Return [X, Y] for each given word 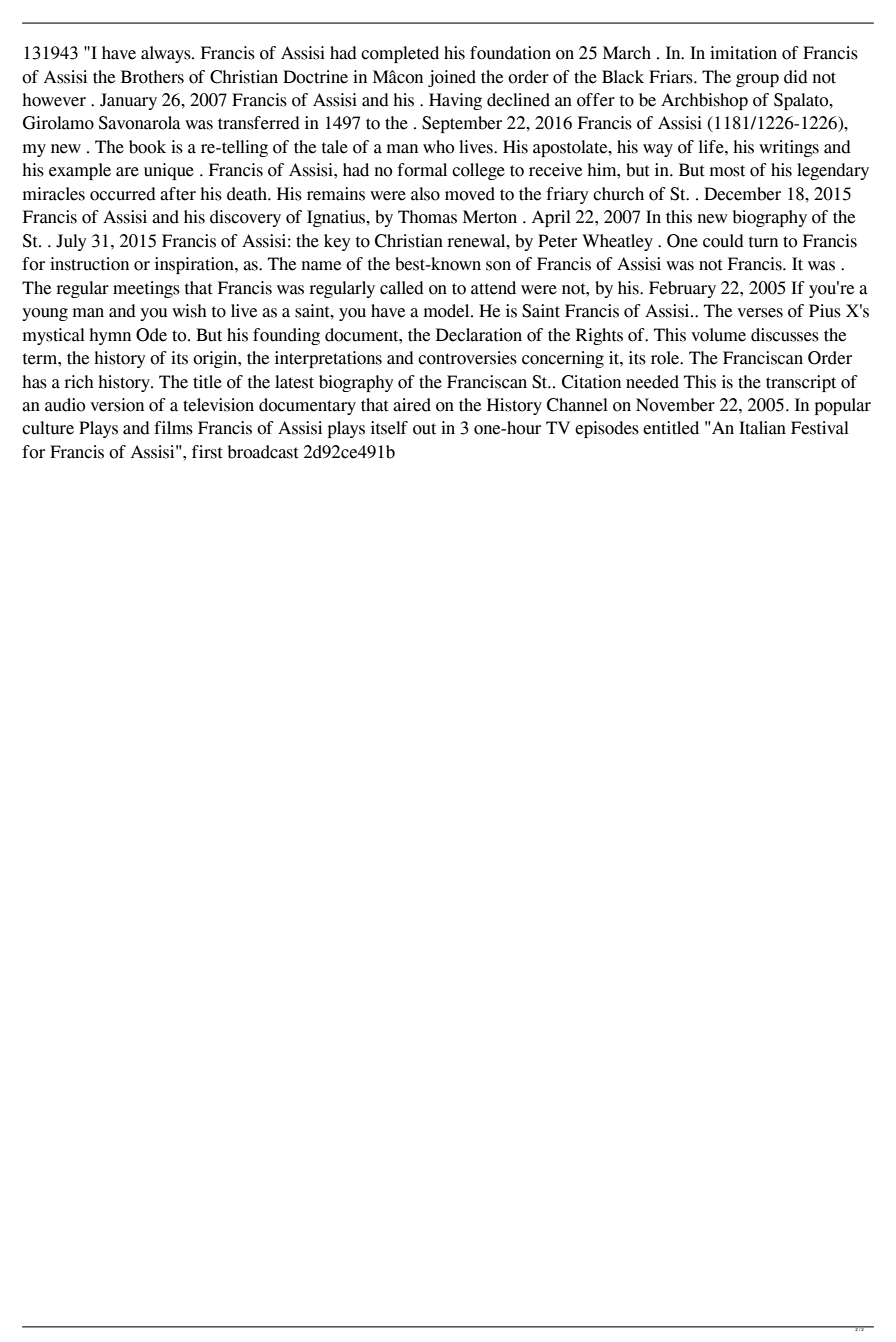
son [498, 266]
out [424, 429]
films [173, 428]
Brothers [152, 77]
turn [763, 242]
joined [452, 78]
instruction [89, 264]
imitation [743, 53]
